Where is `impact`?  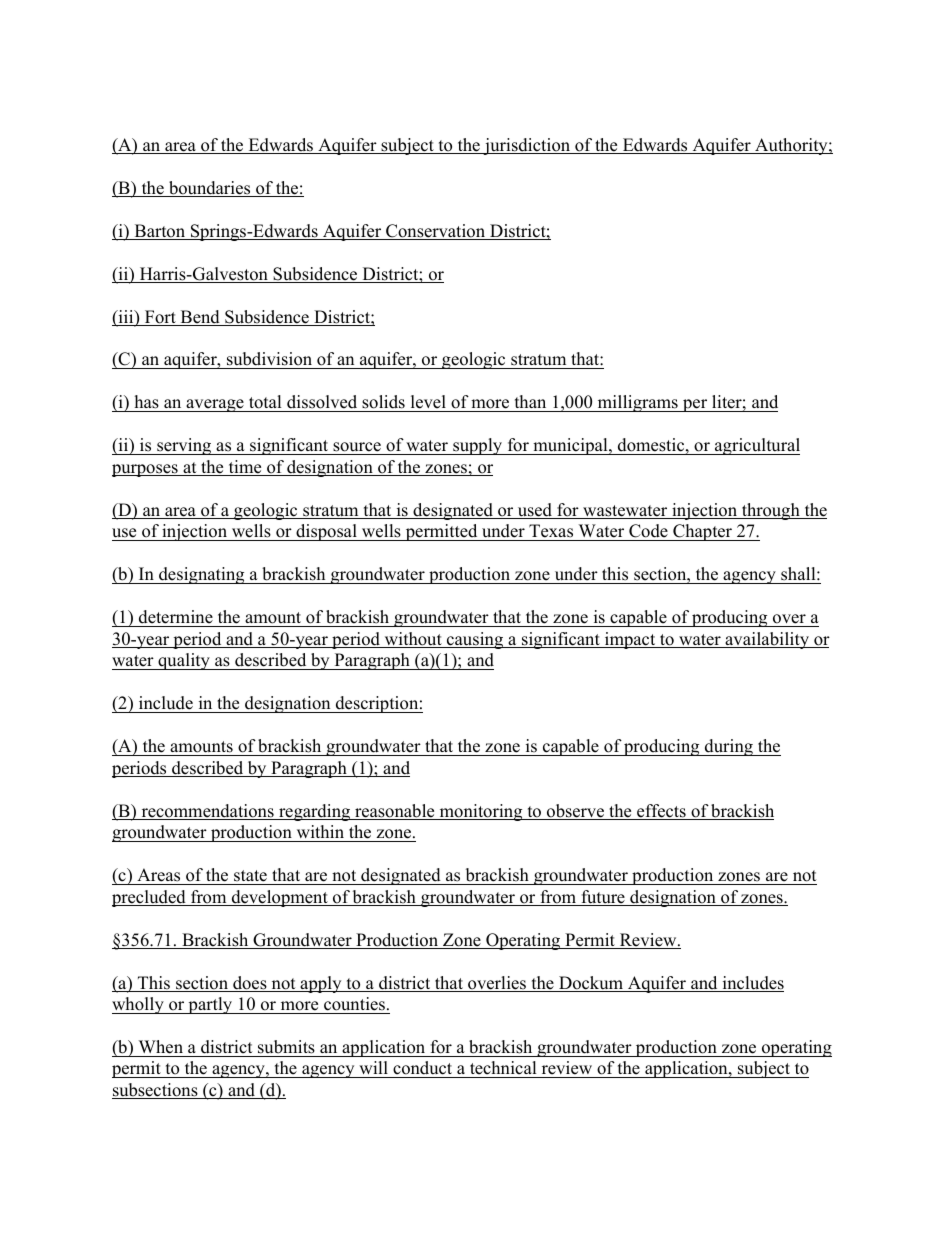
impact is located at coordinates (630, 640).
